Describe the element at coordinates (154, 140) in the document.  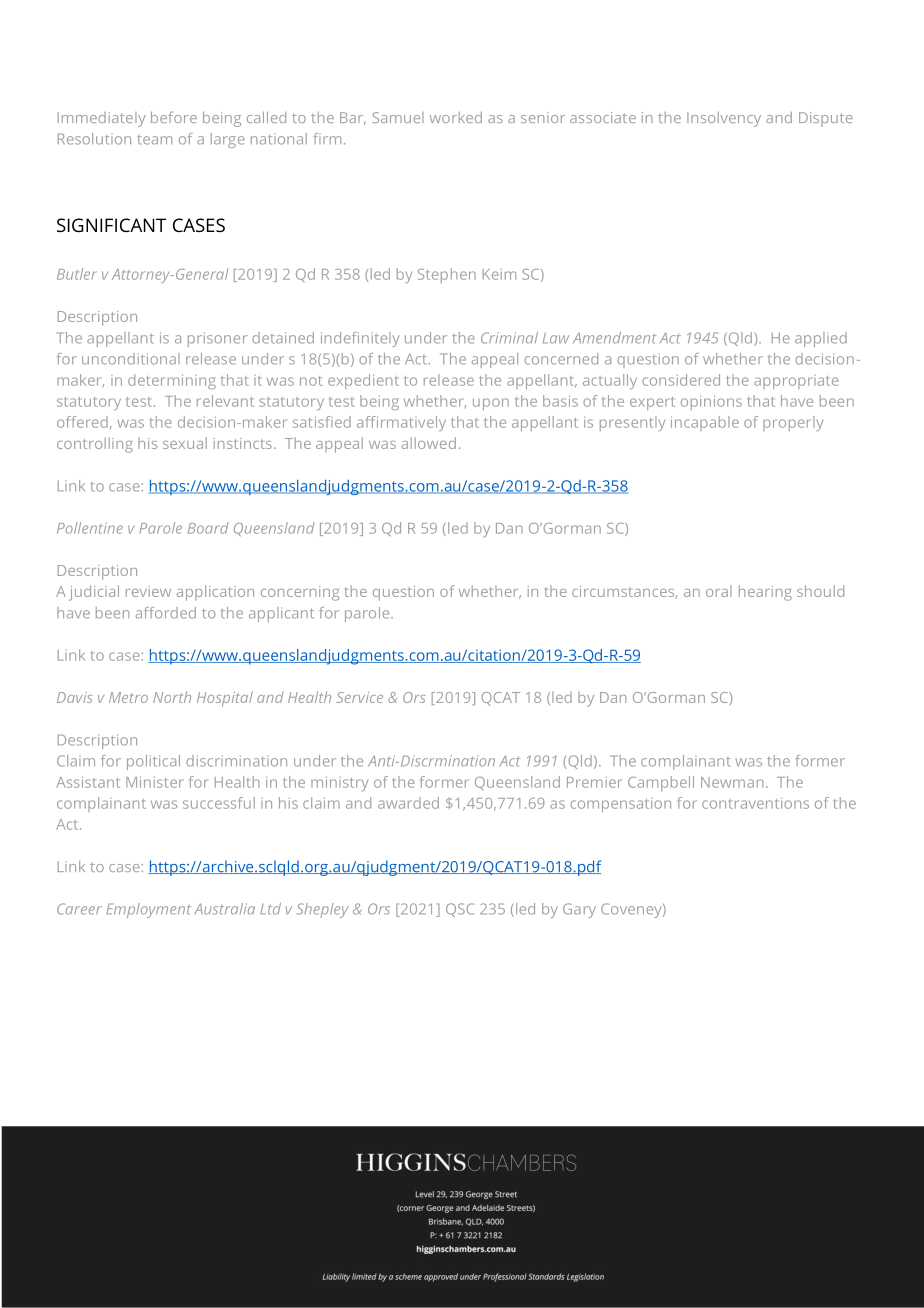
I see `team` at that location.
